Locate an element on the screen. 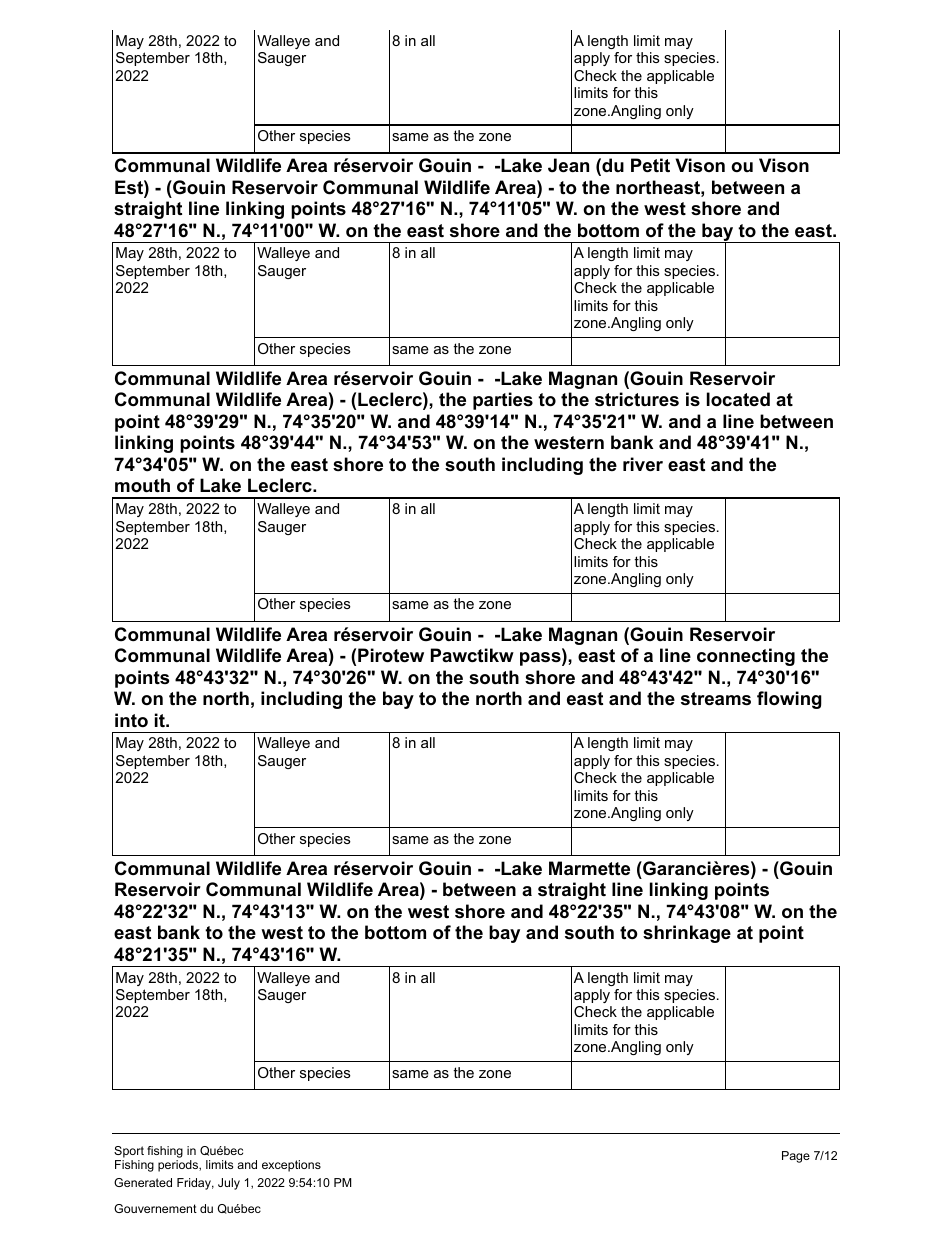 This screenshot has width=952, height=1233. river is located at coordinates (643, 464).
